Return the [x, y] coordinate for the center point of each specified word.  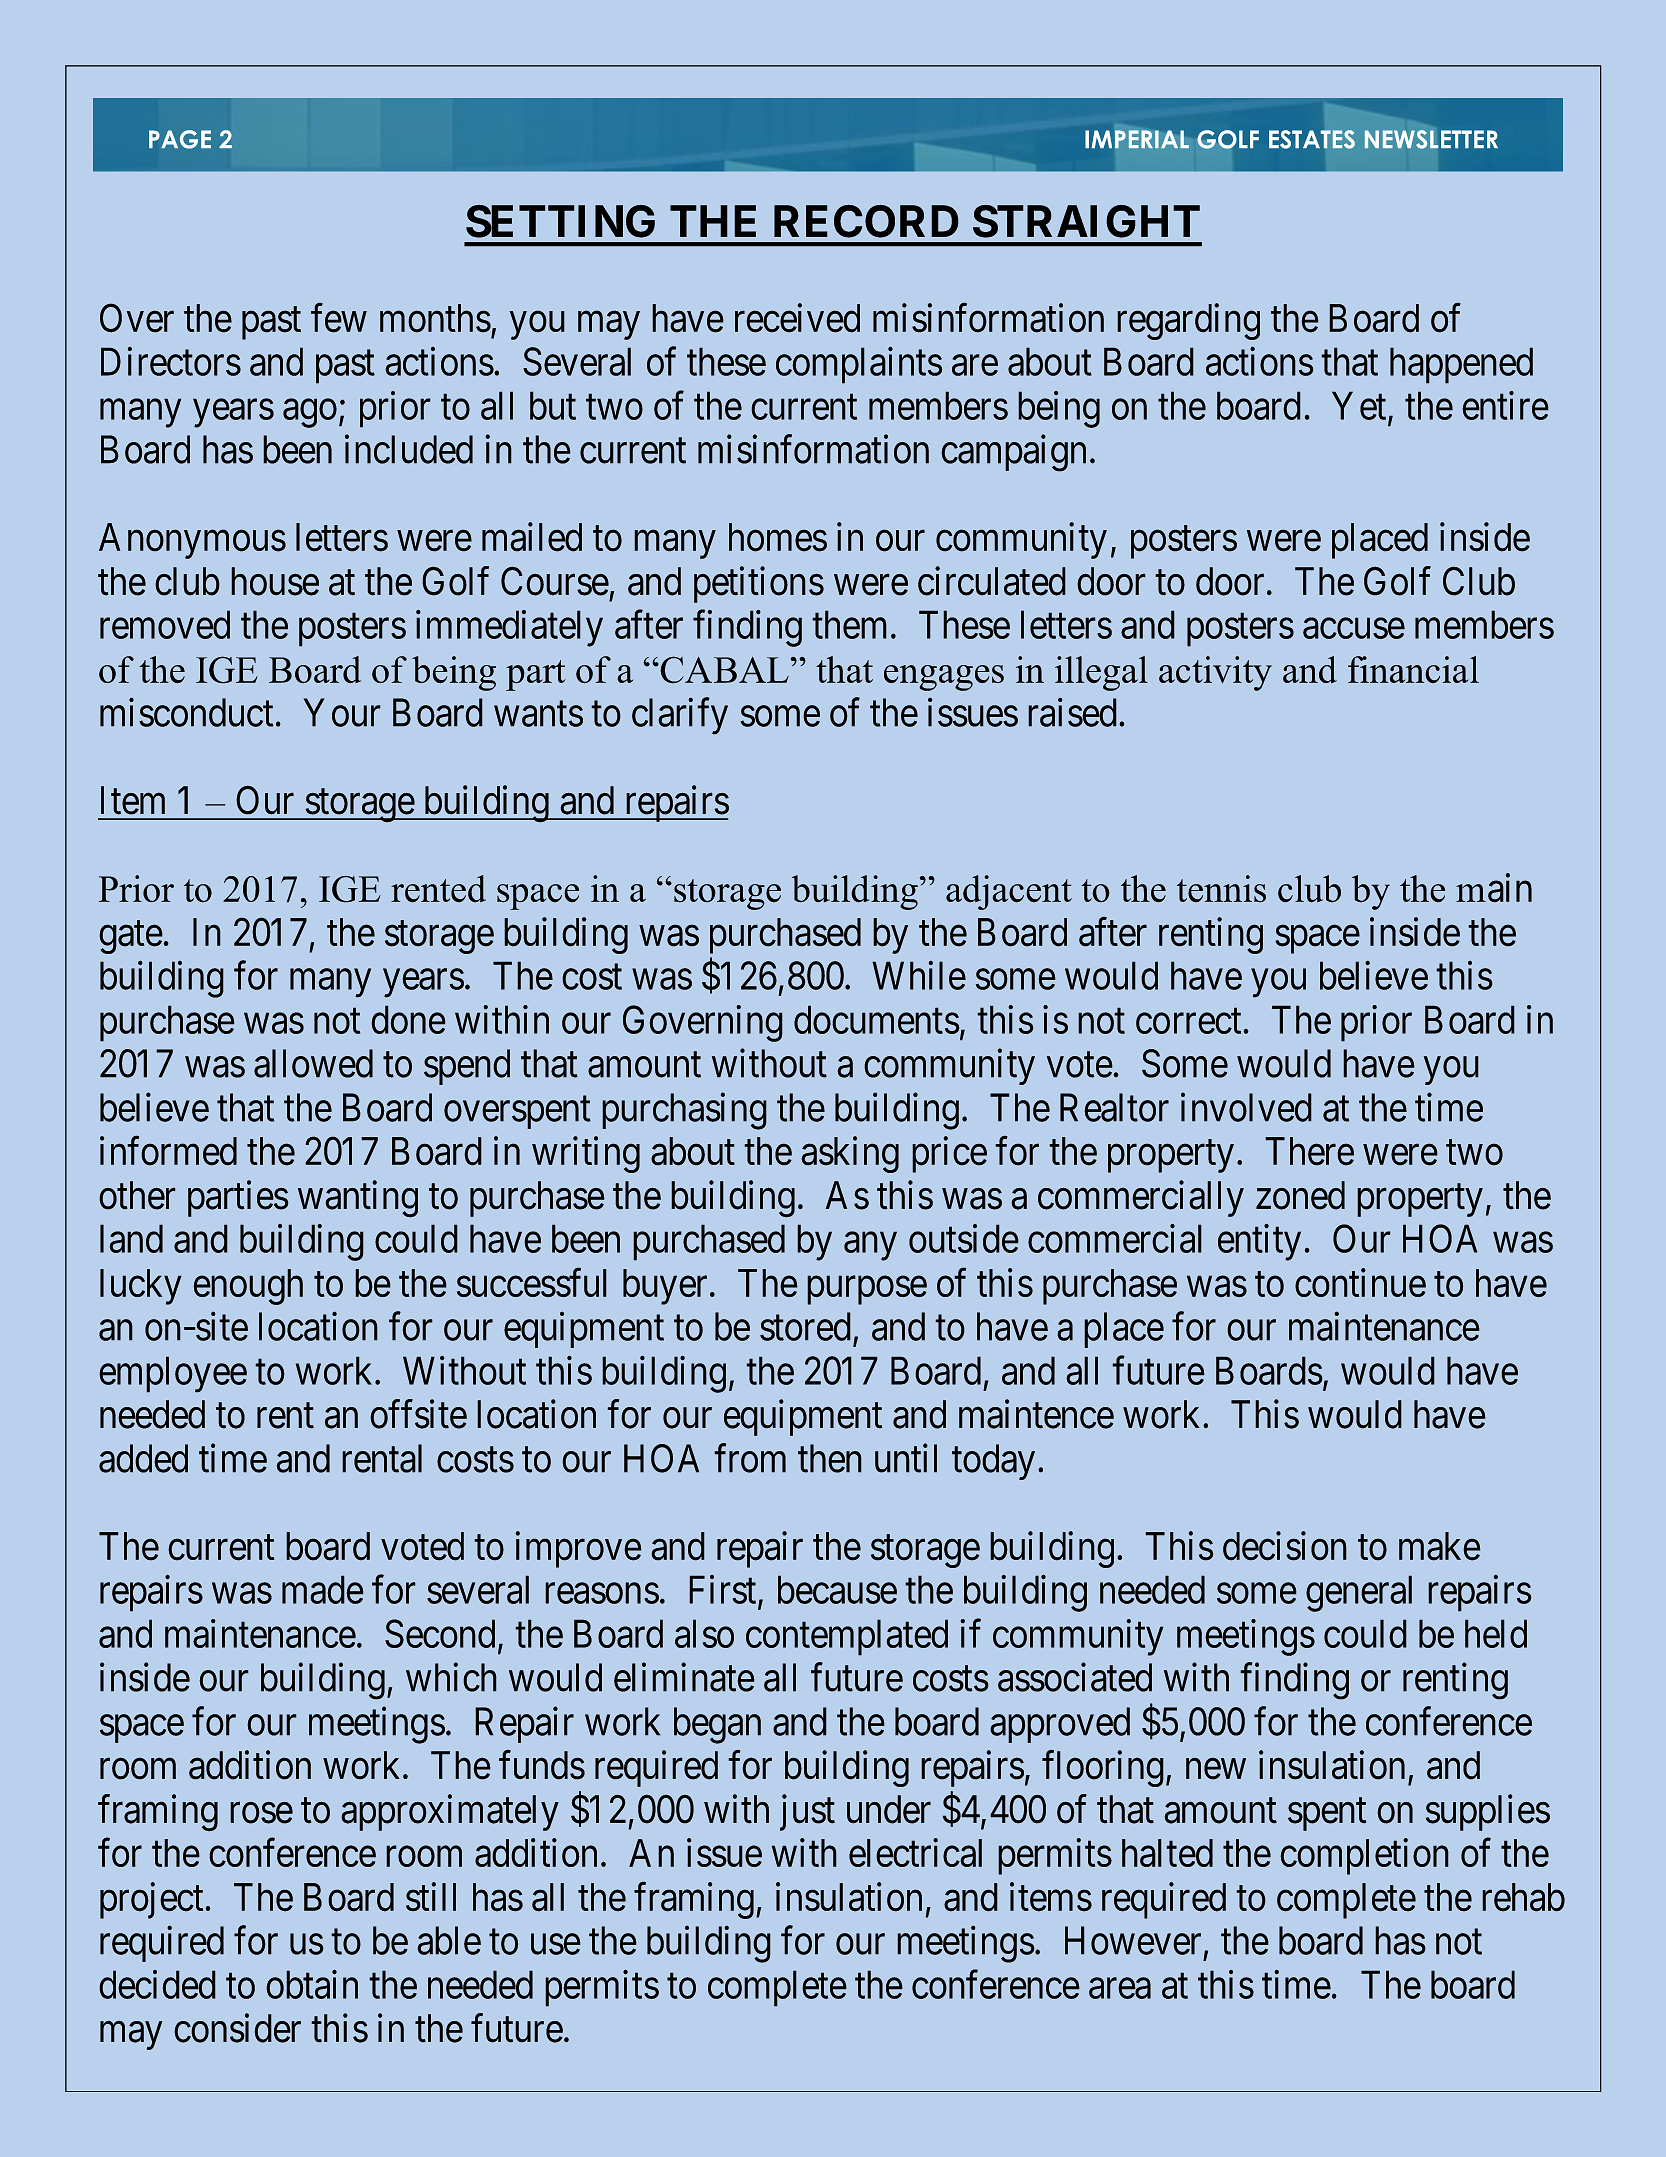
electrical [915, 1852]
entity [1259, 1242]
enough [248, 1287]
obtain [312, 1984]
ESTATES [1312, 139]
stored [805, 1326]
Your [342, 713]
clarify [680, 716]
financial [1413, 669]
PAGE [180, 139]
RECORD [866, 221]
